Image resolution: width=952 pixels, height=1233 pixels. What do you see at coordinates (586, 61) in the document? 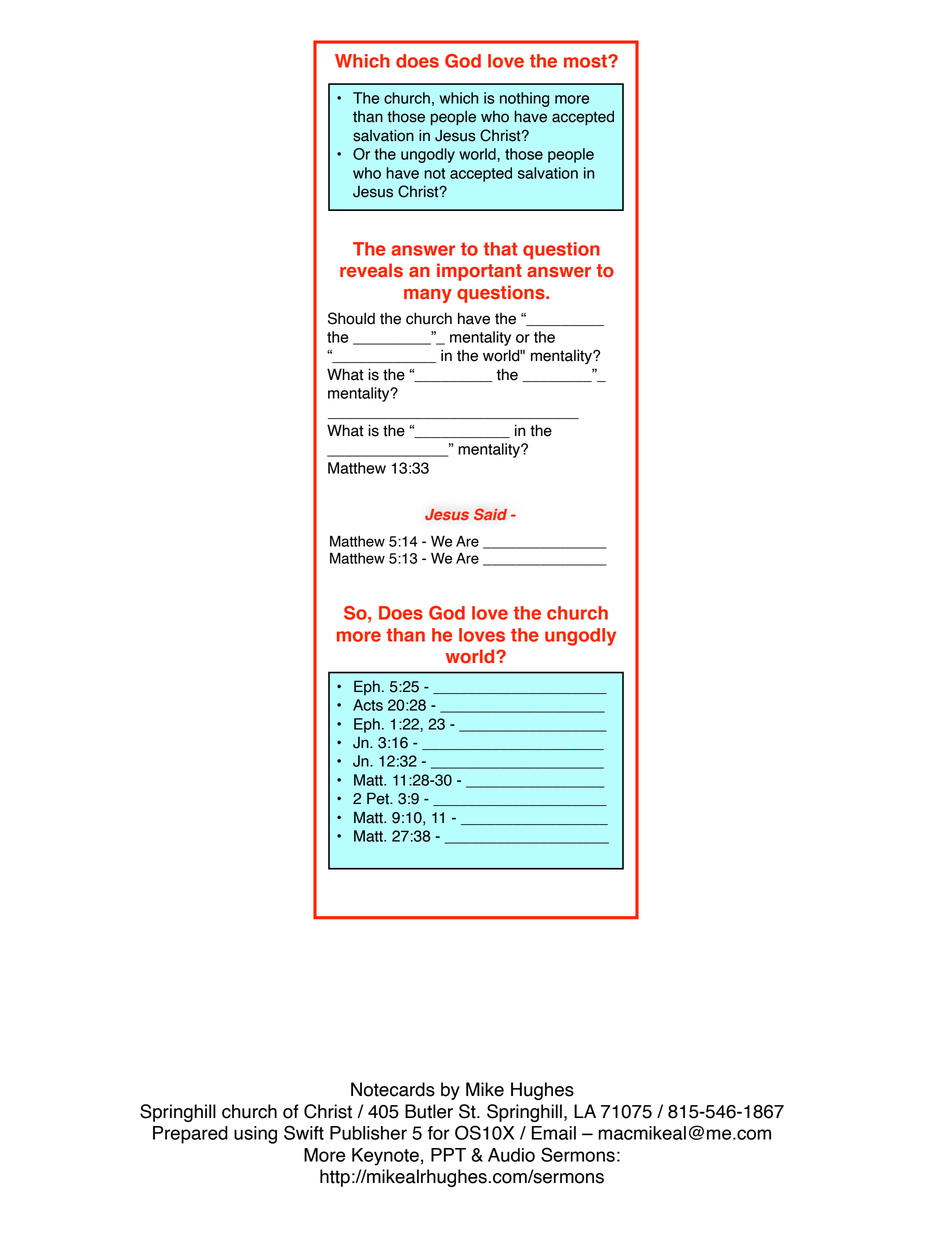
I see `most` at bounding box center [586, 61].
